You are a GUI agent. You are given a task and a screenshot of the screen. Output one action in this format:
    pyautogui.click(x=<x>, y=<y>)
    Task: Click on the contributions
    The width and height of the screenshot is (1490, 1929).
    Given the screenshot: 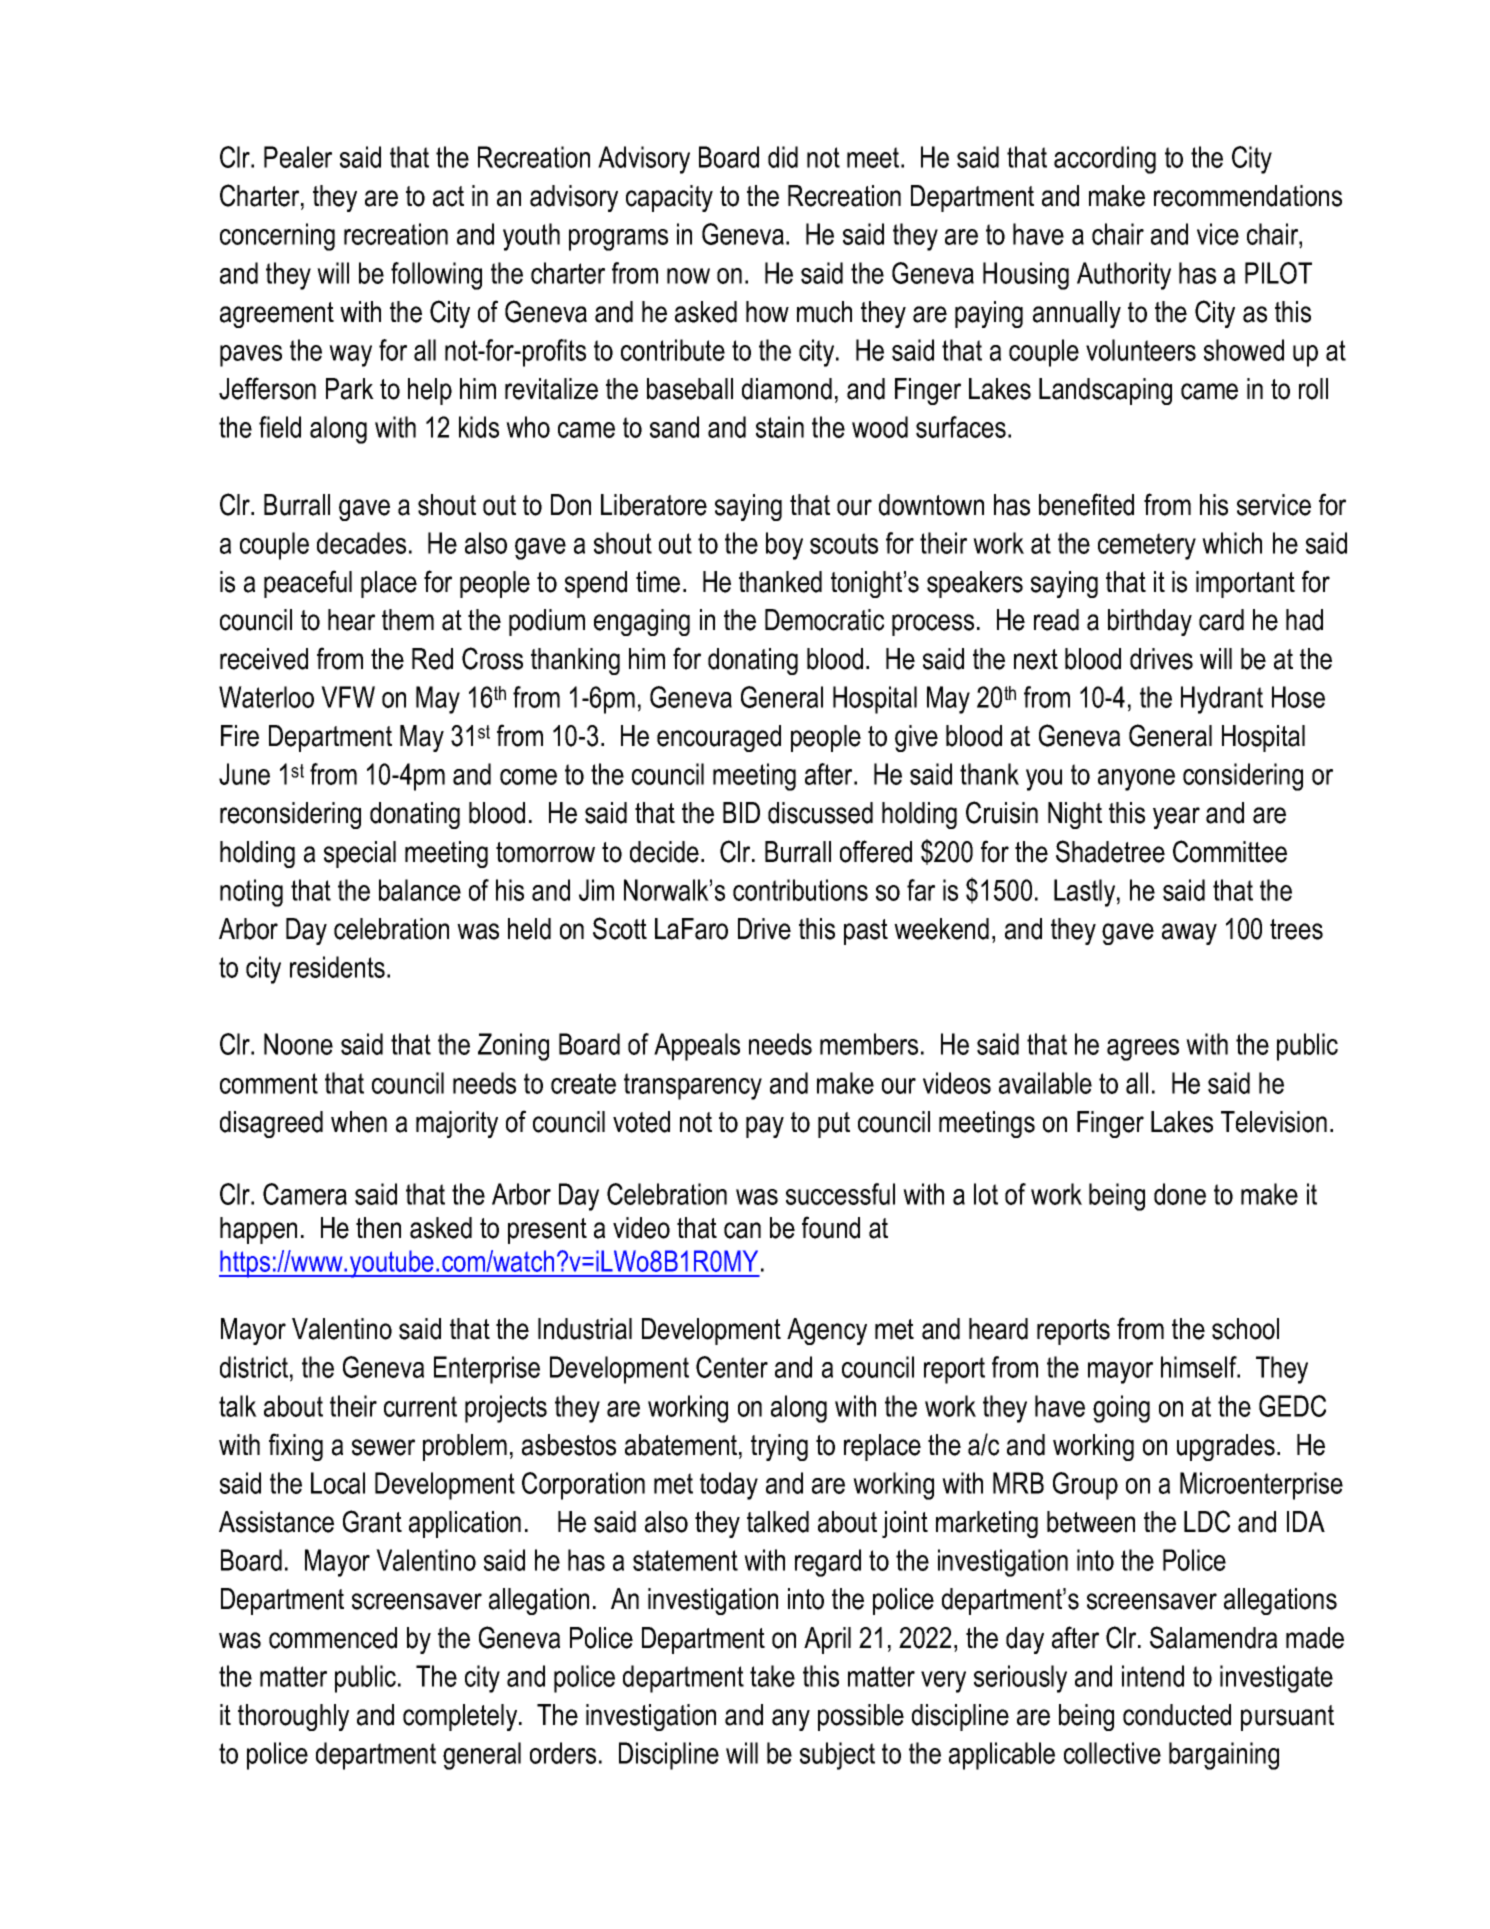 What is the action you would take?
    pyautogui.click(x=800, y=890)
